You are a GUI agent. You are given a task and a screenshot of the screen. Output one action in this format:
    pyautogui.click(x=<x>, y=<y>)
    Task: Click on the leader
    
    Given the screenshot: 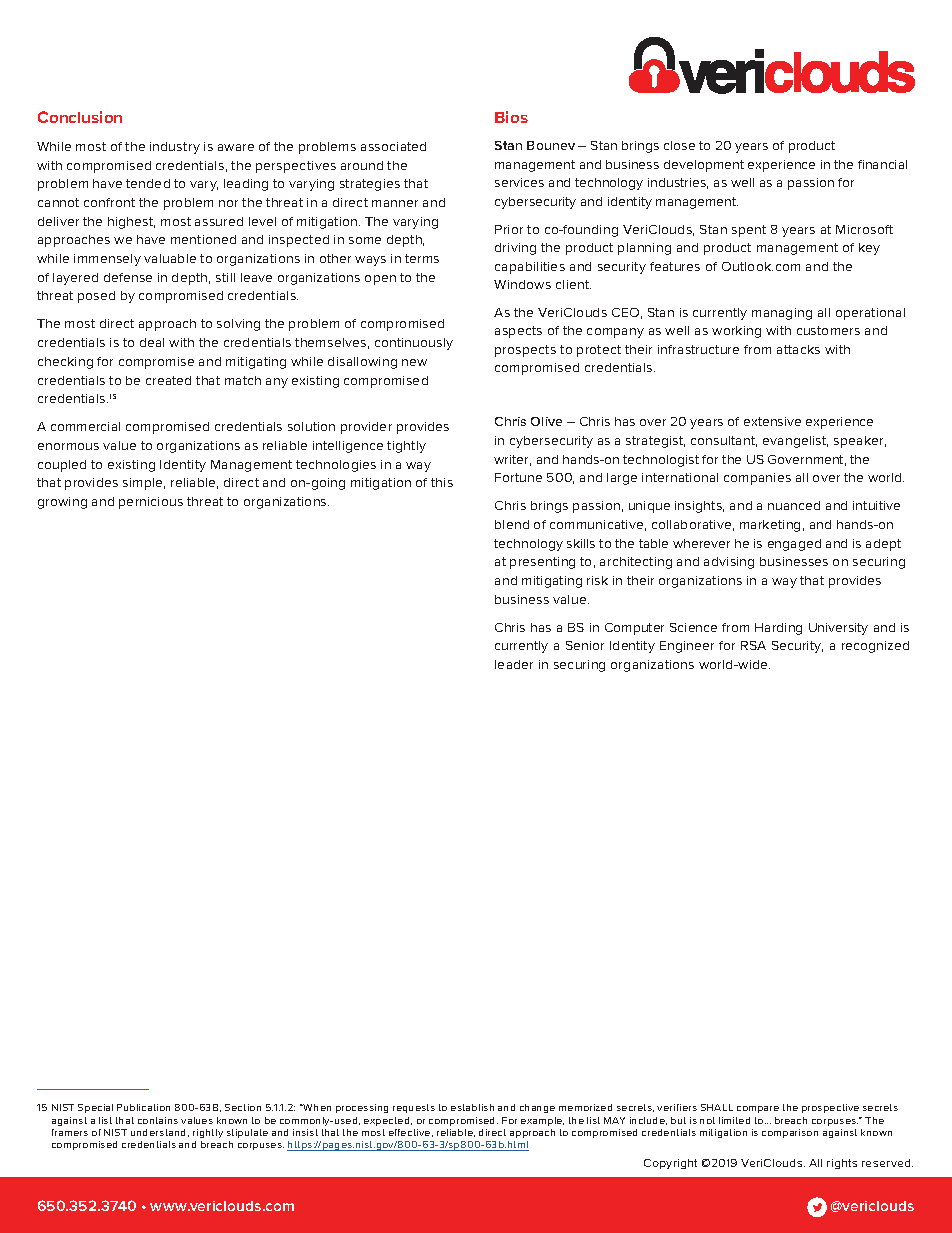 What is the action you would take?
    pyautogui.click(x=514, y=664)
